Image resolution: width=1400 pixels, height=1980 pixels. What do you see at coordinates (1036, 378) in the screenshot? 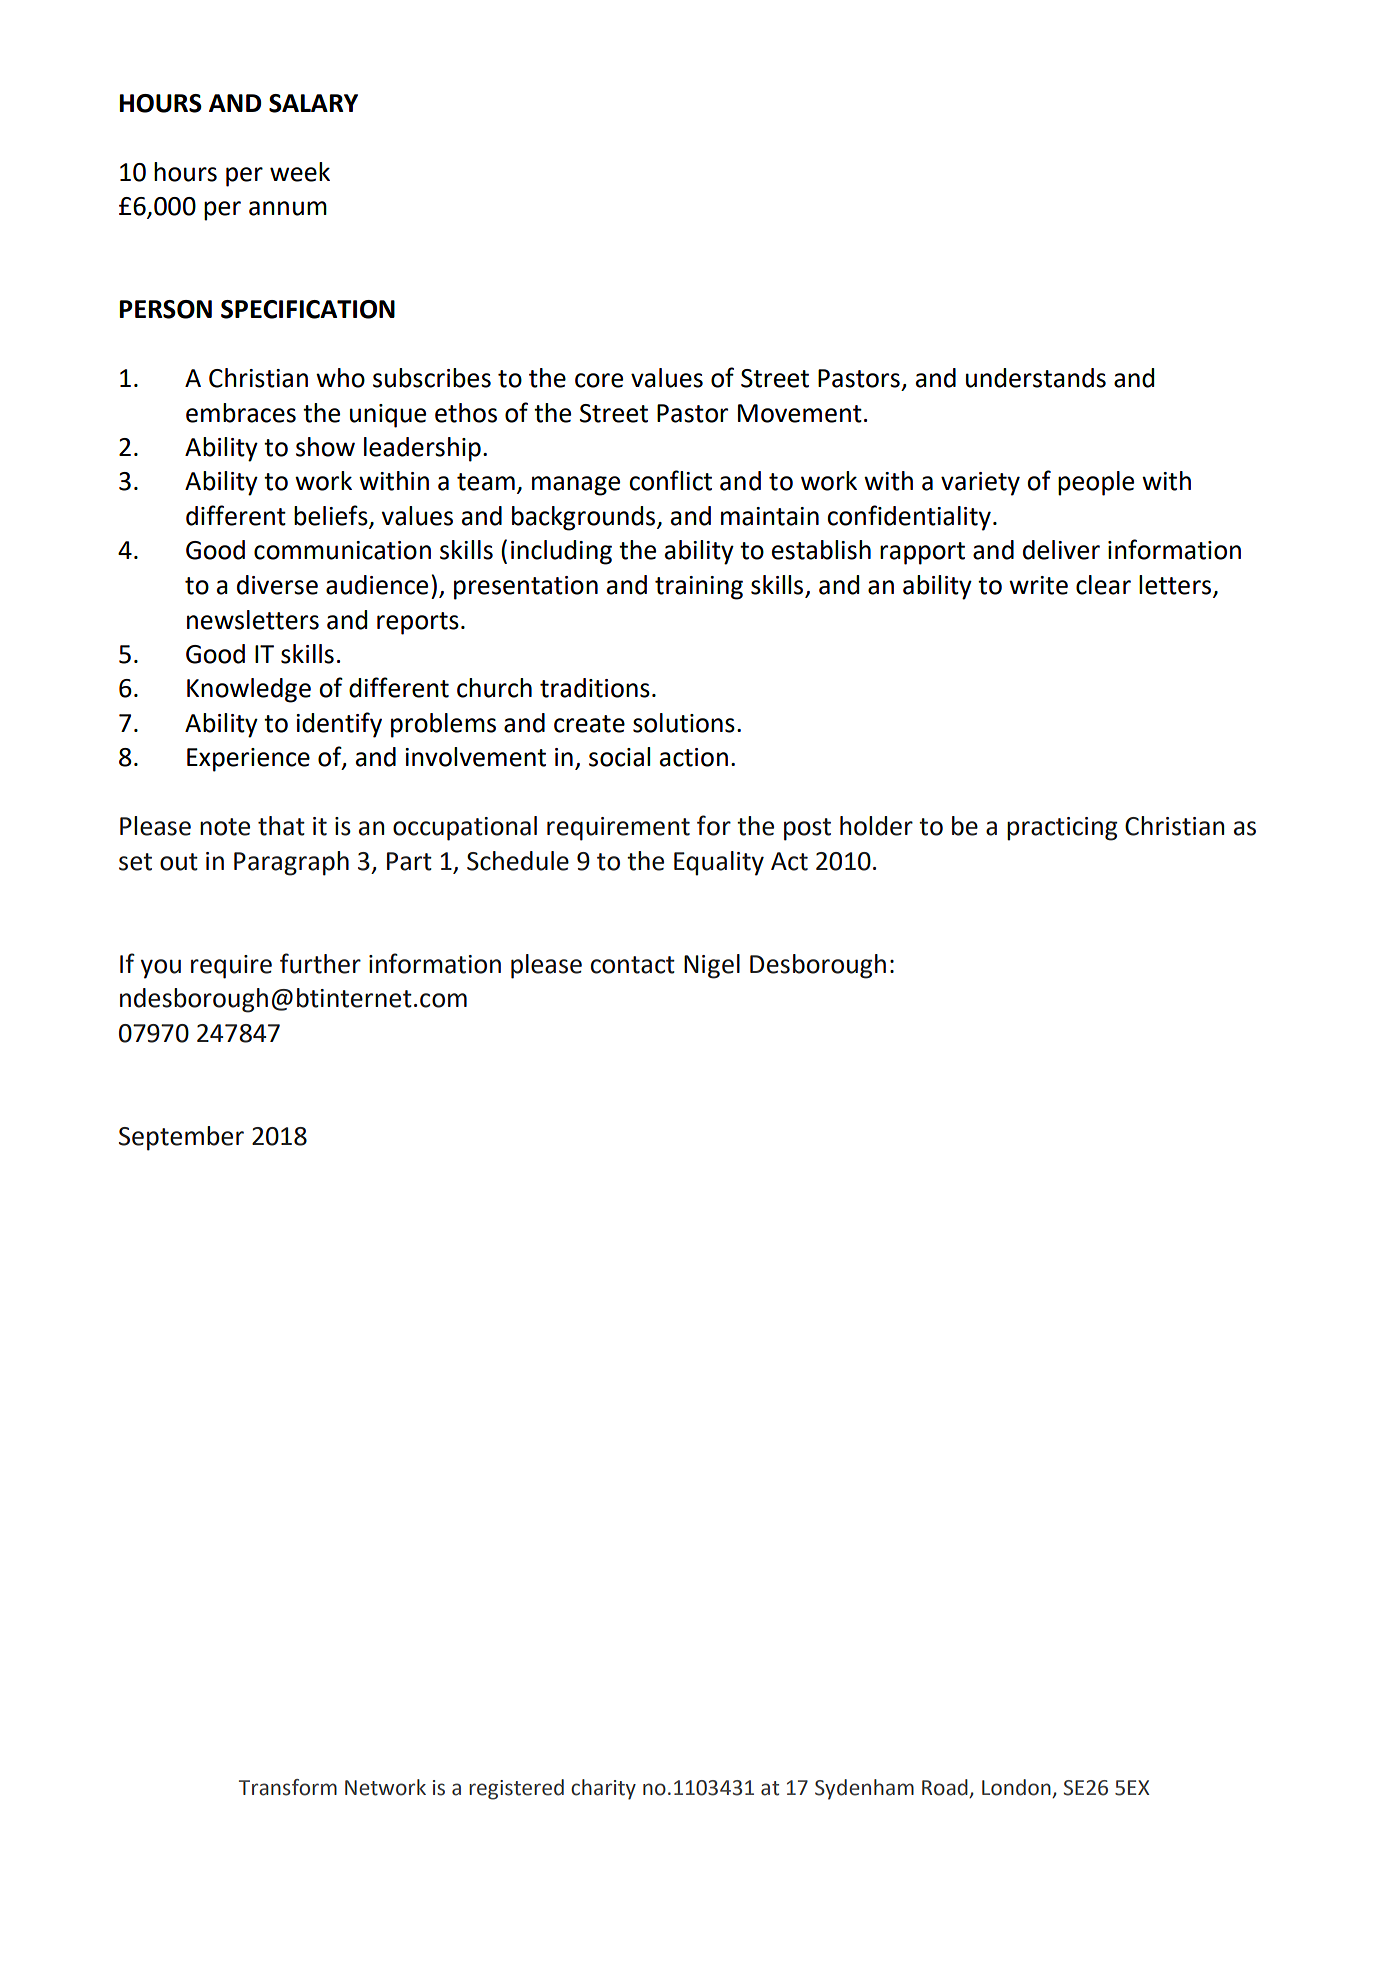
I see `understands` at bounding box center [1036, 378].
